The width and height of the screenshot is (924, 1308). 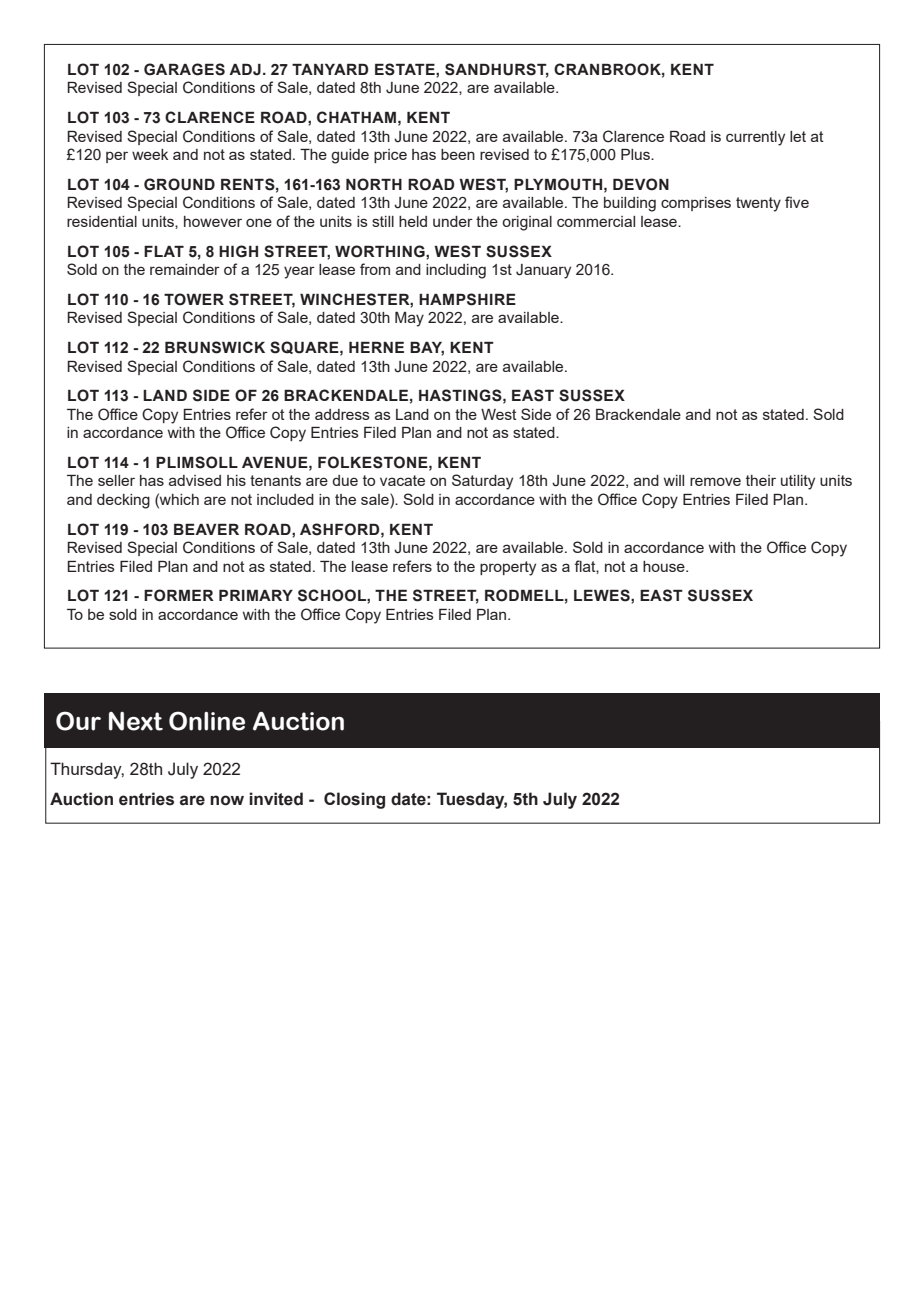 What do you see at coordinates (185, 269) in the screenshot?
I see `remainder` at bounding box center [185, 269].
